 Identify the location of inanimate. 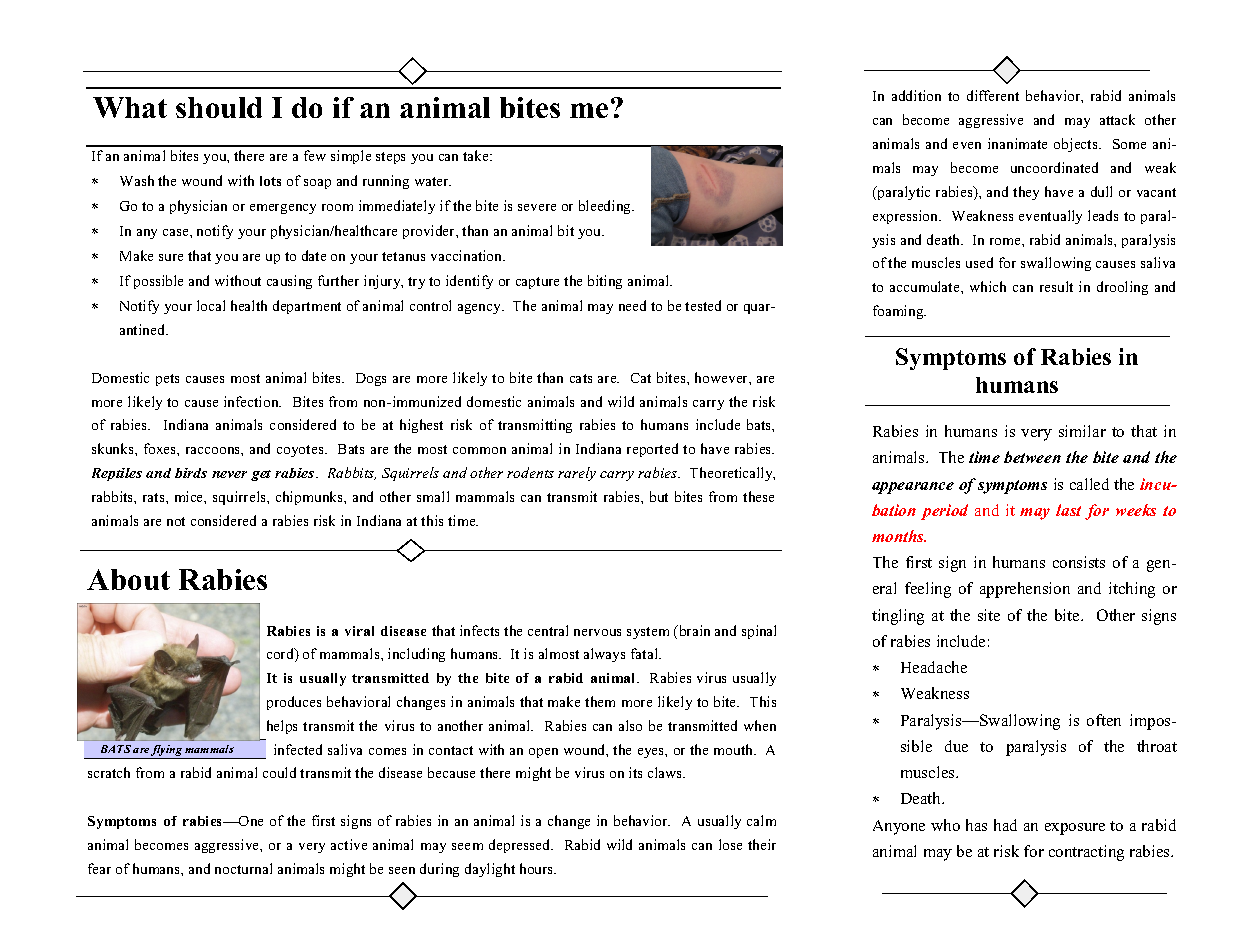
(1017, 143).
